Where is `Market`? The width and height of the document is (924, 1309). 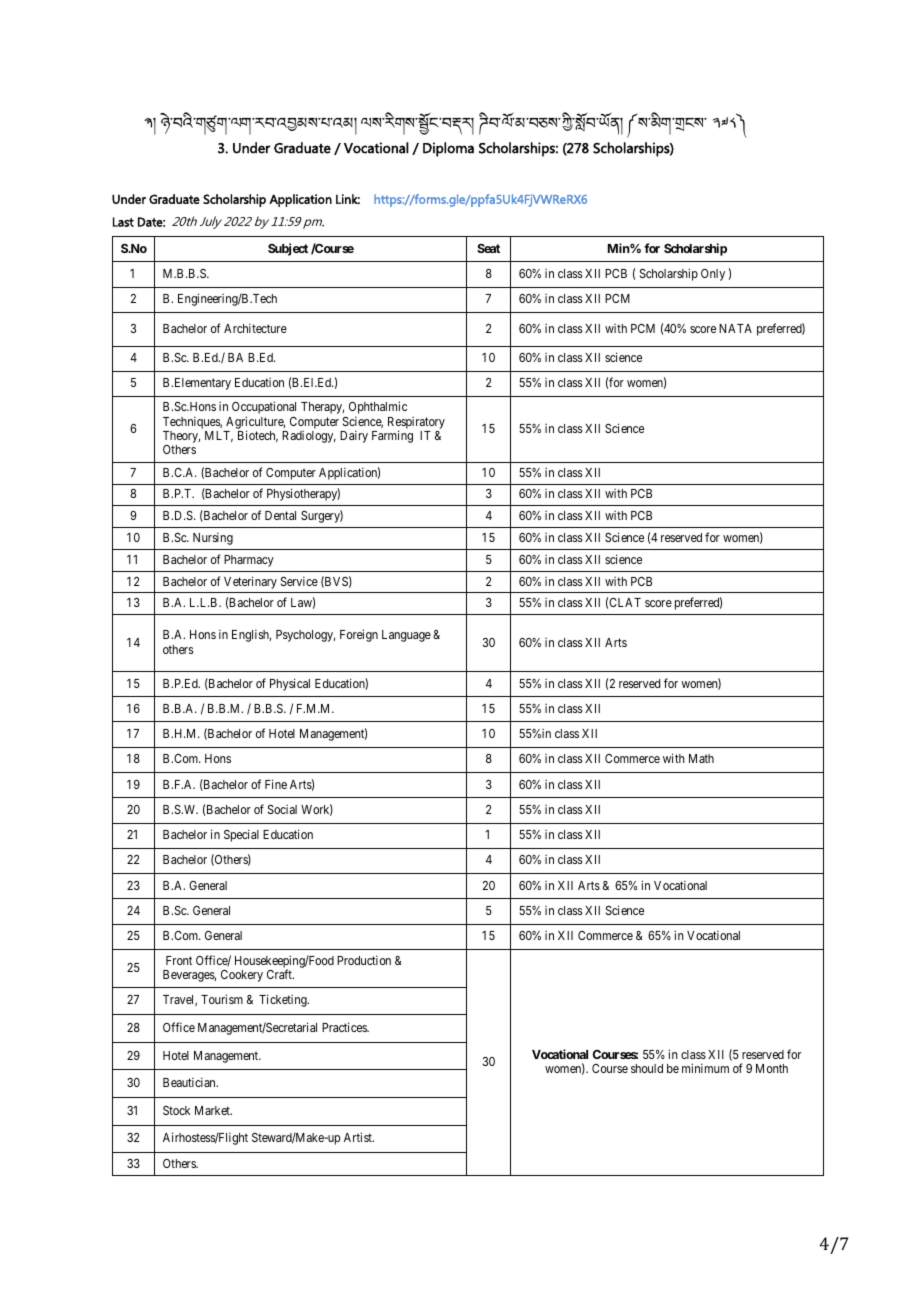 Market is located at coordinates (213, 1110).
